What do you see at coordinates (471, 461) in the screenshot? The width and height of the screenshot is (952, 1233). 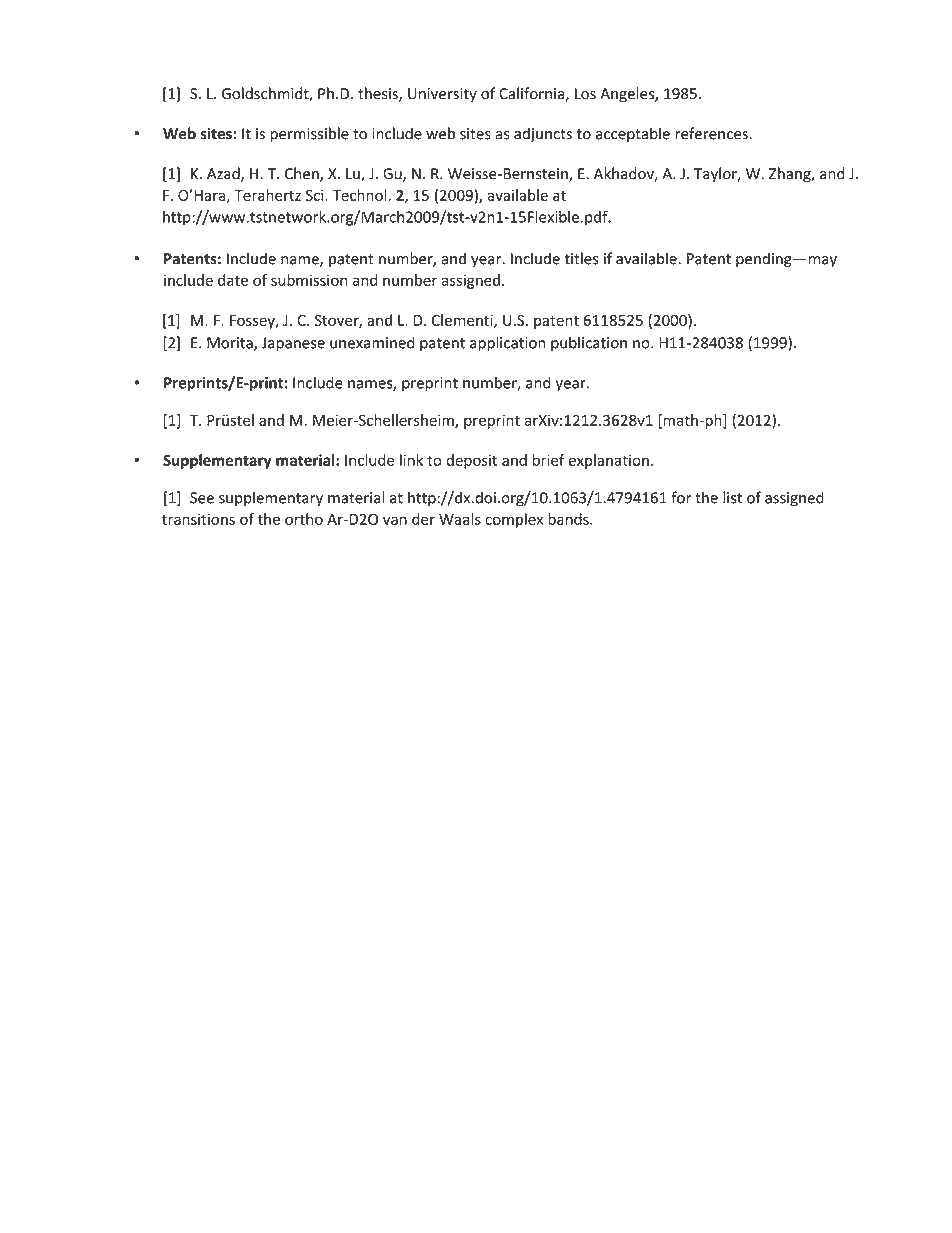 I see `deposit` at bounding box center [471, 461].
